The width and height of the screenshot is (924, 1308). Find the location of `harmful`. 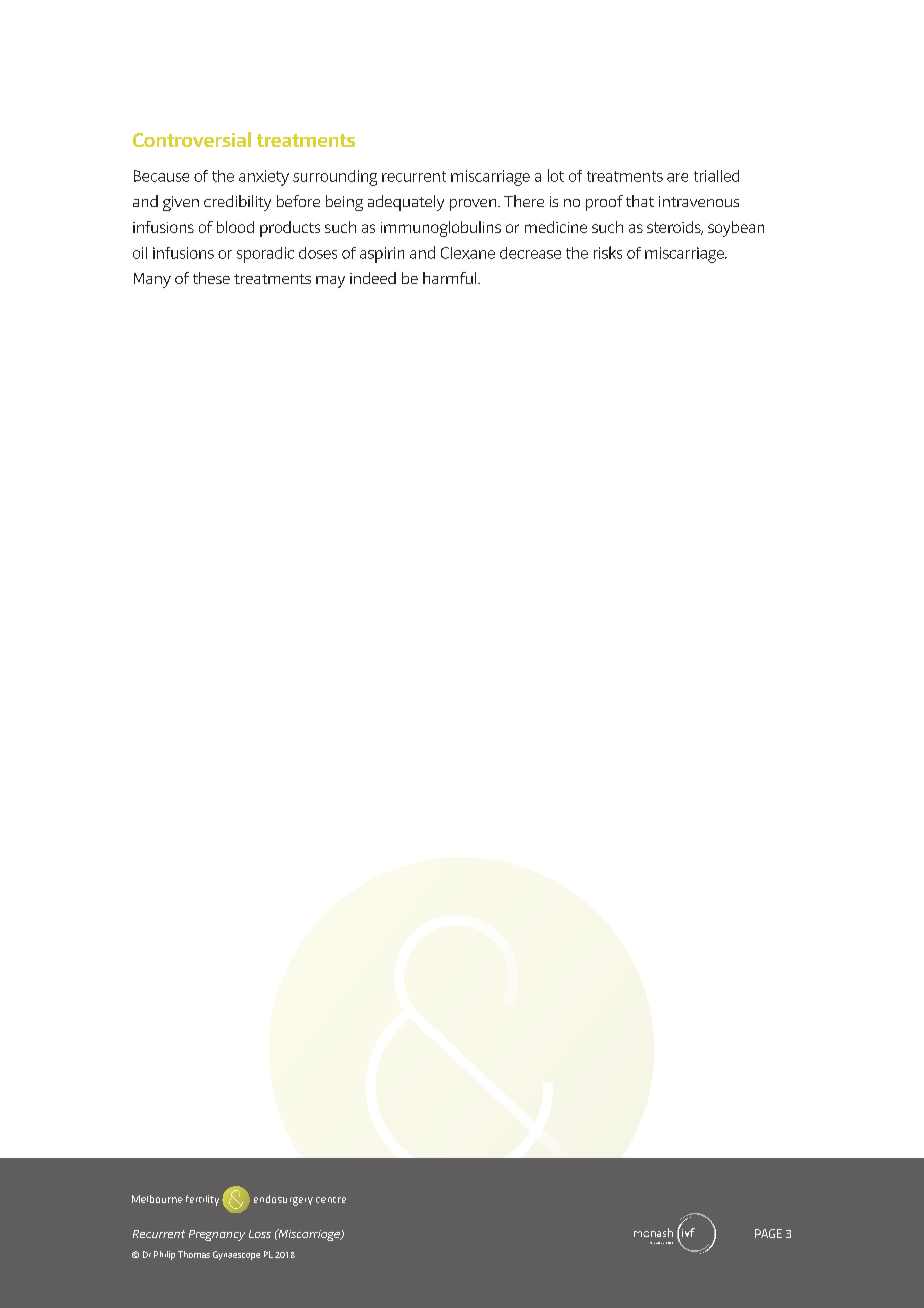

harmful is located at coordinates (451, 278).
